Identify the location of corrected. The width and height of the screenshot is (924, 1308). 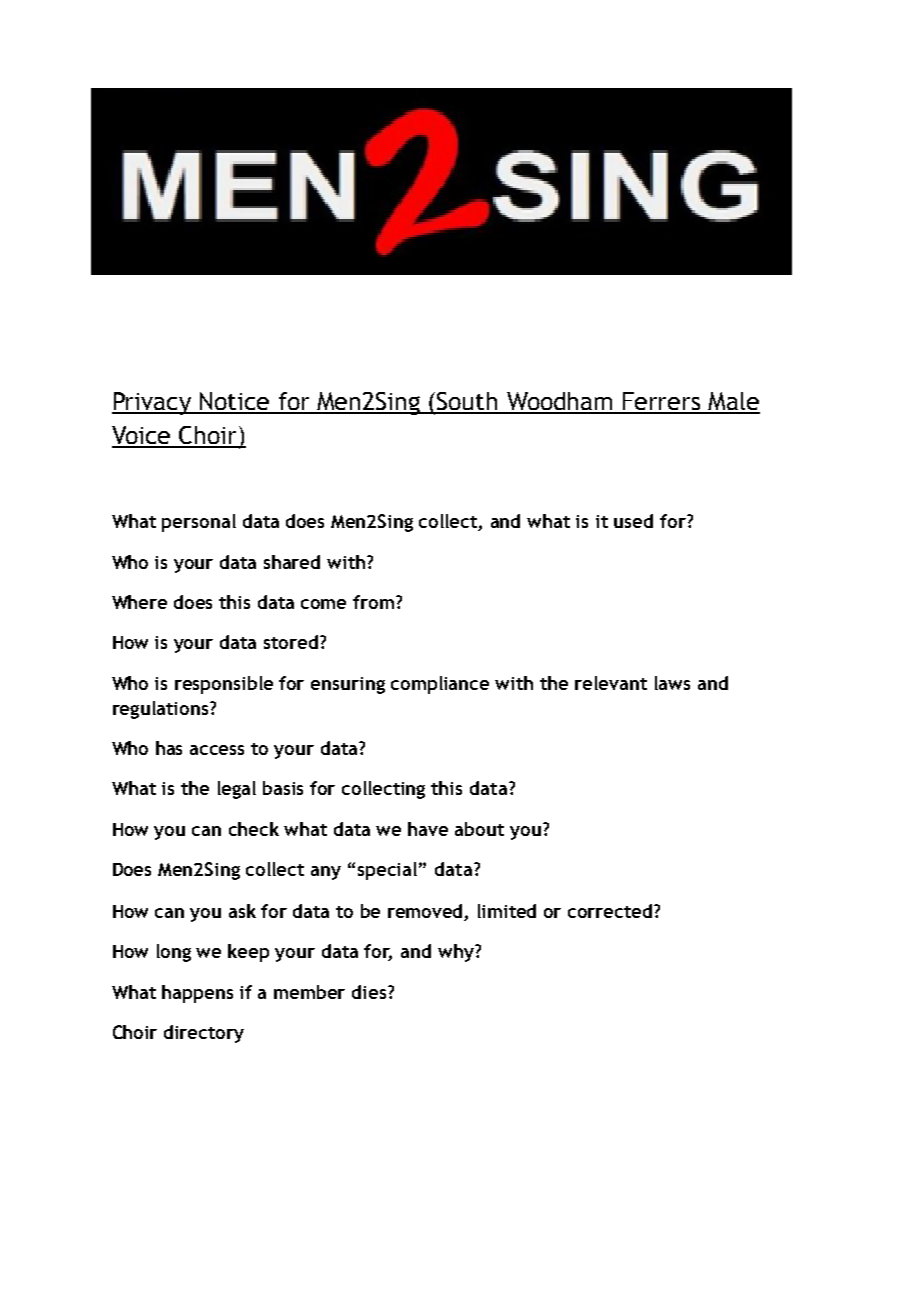
(611, 911).
